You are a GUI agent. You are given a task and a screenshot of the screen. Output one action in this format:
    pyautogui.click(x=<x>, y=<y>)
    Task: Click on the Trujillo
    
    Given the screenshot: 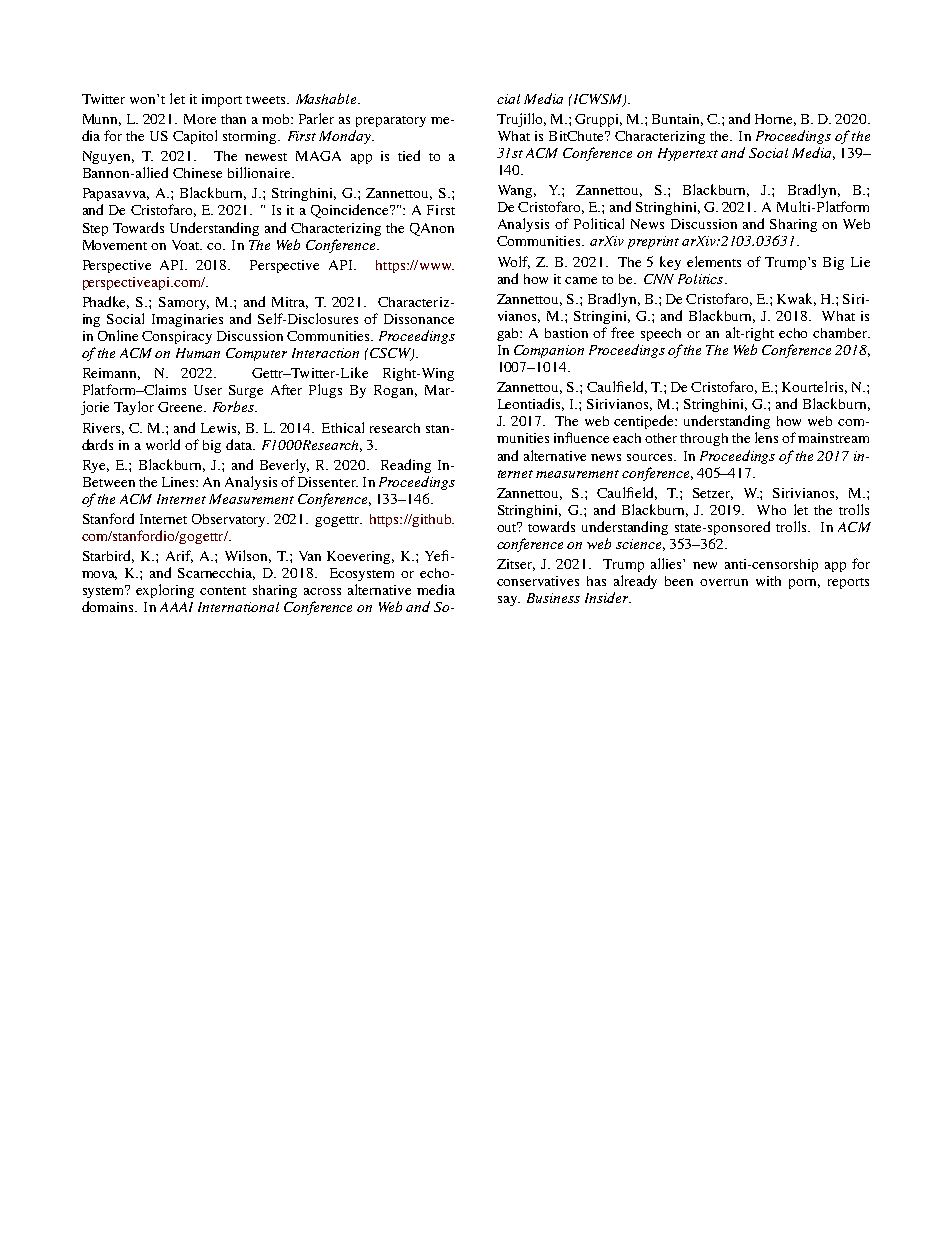 What is the action you would take?
    pyautogui.click(x=521, y=120)
